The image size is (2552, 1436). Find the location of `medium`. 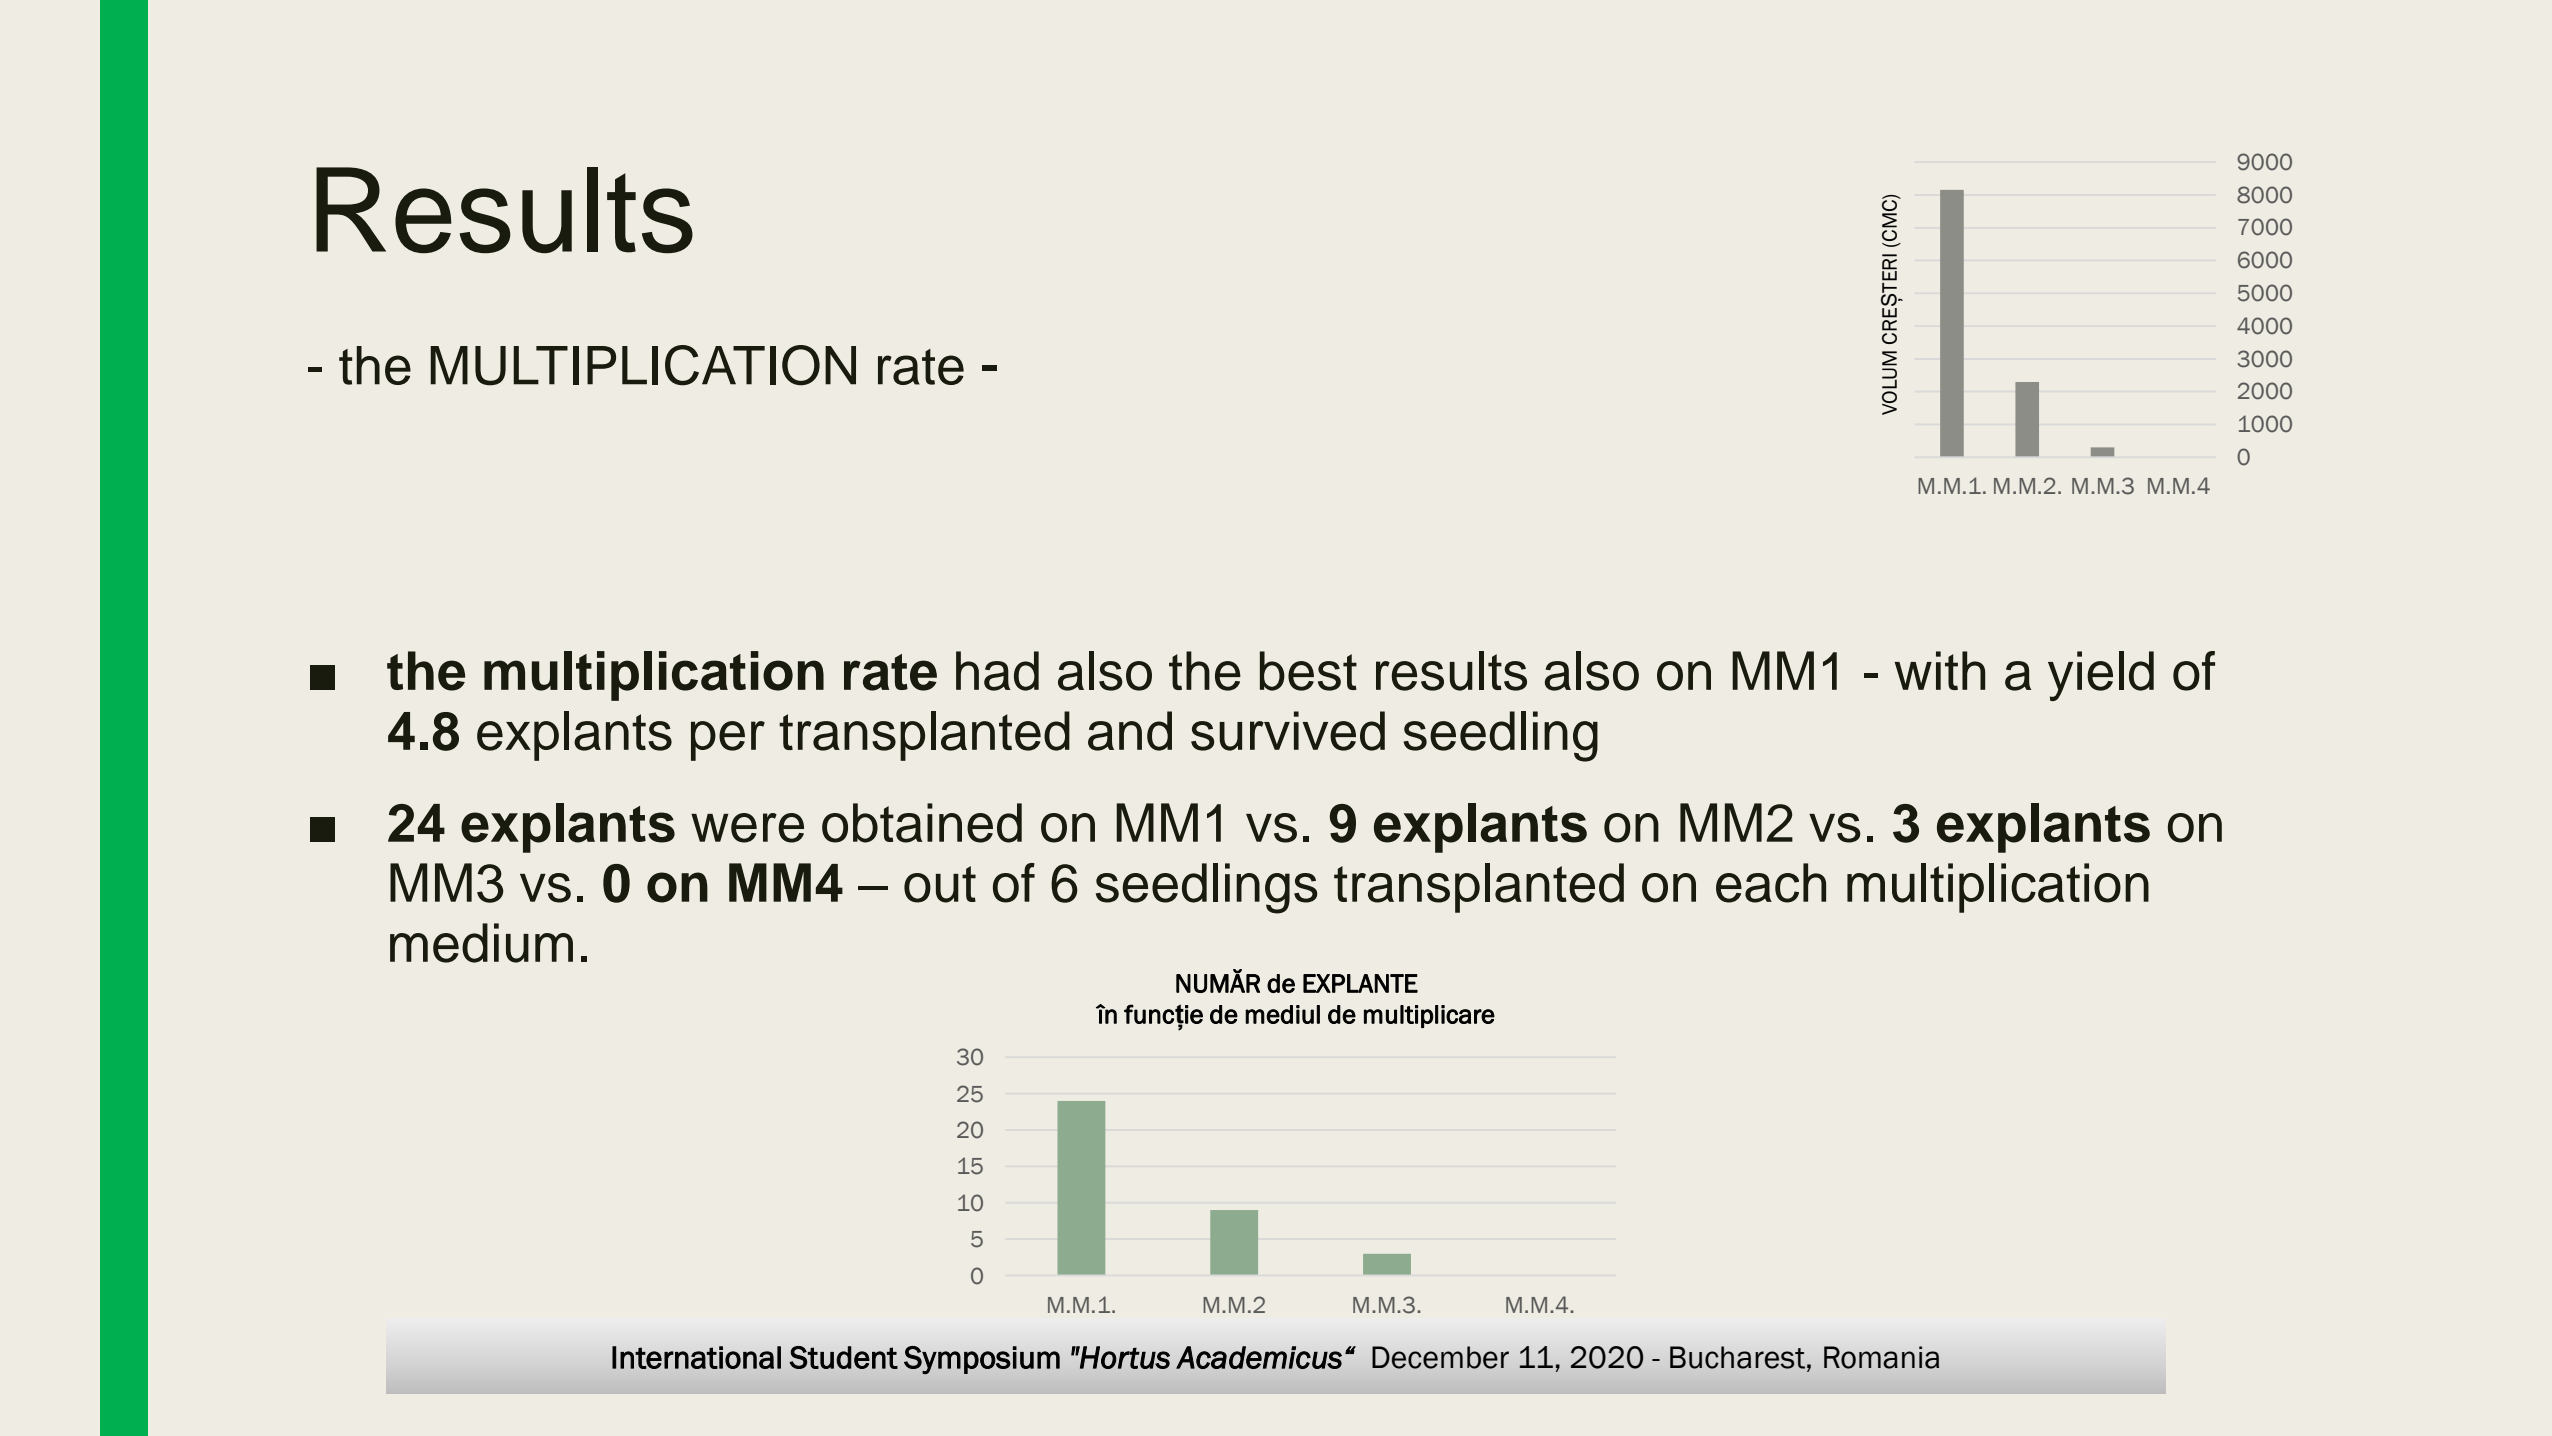

medium is located at coordinates (481, 943).
